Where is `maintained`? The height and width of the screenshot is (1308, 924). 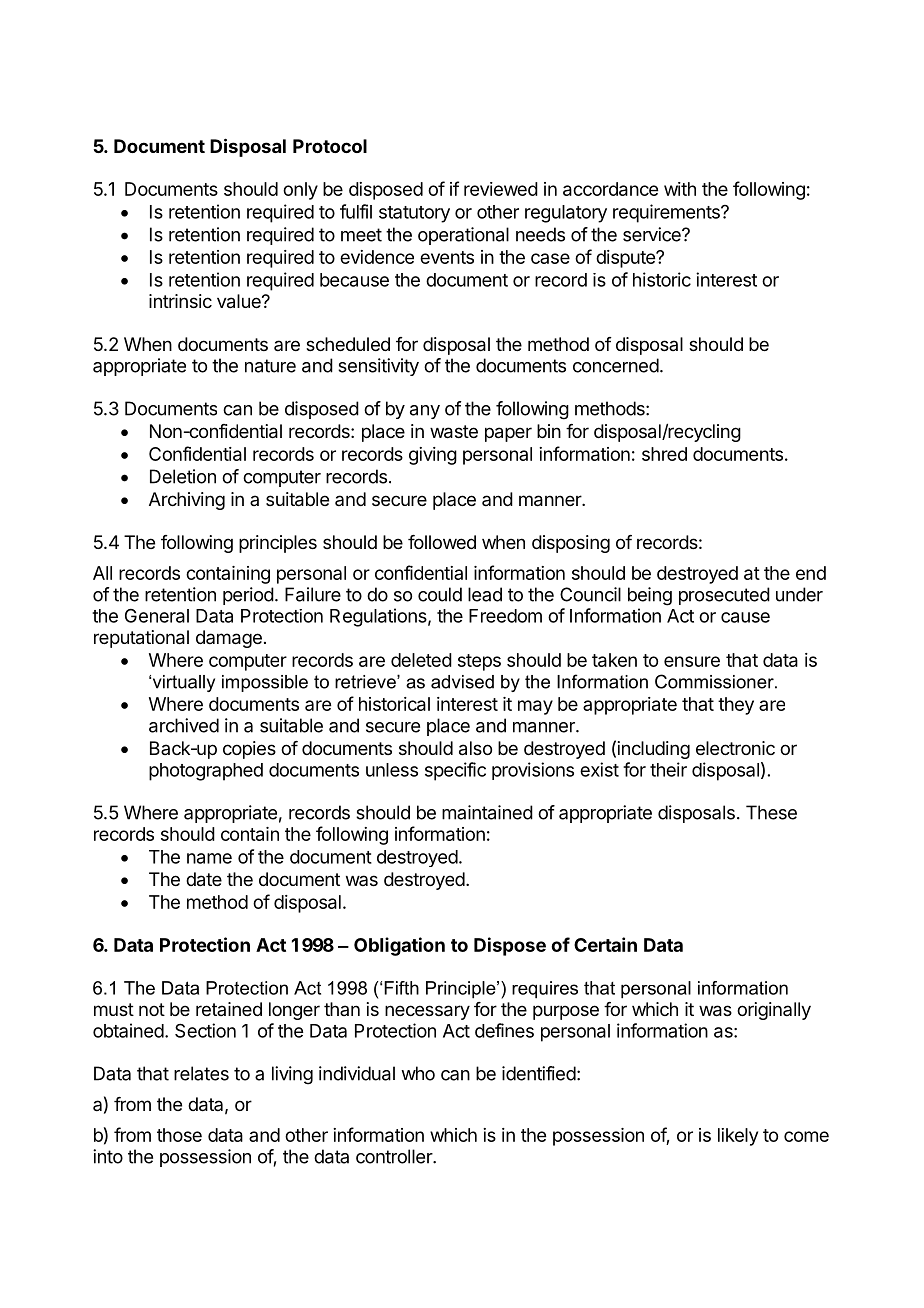
maintained is located at coordinates (487, 812).
